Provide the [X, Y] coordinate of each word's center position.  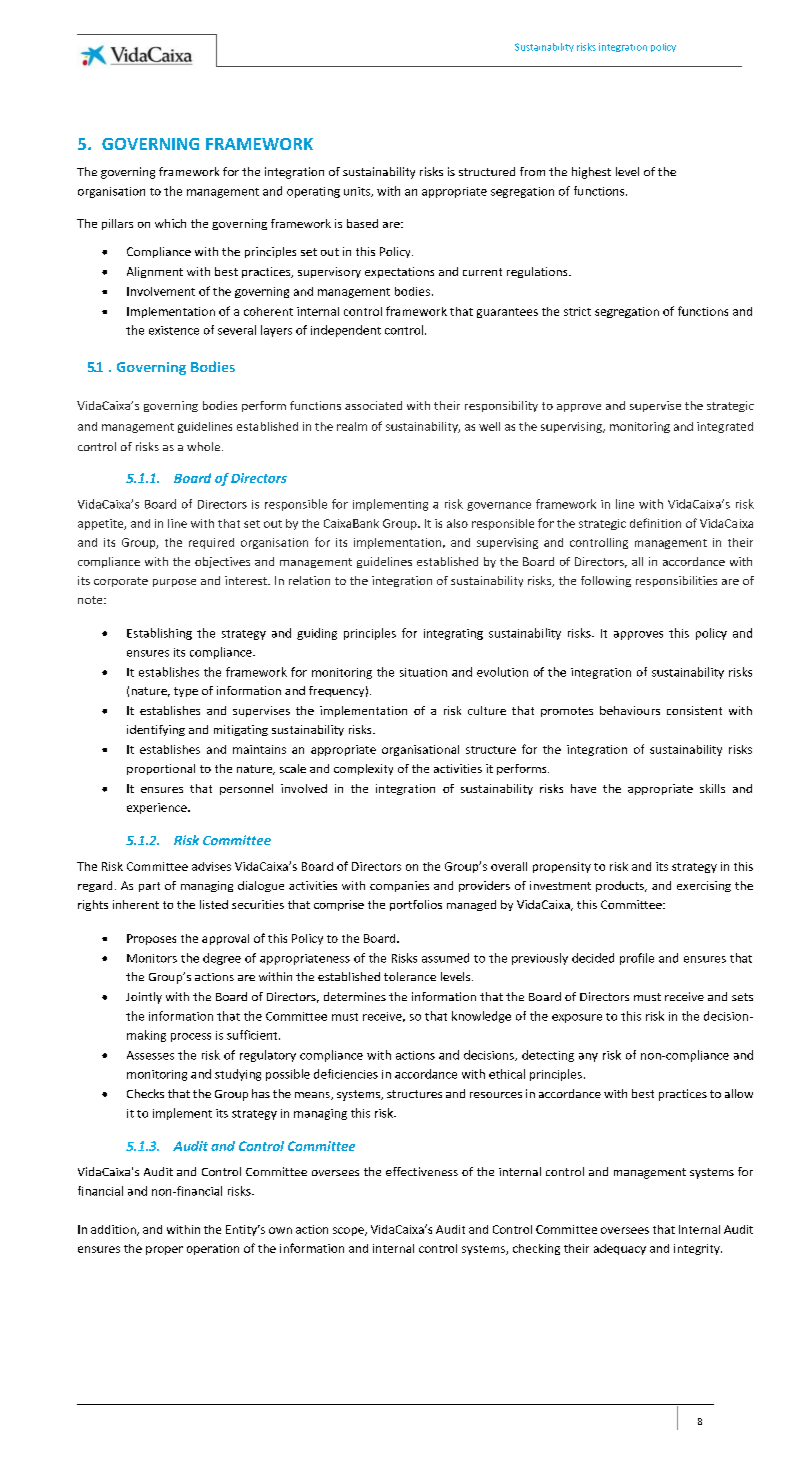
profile [637, 959]
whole [205, 446]
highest [591, 173]
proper [164, 1250]
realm [352, 426]
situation [423, 672]
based [362, 223]
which [170, 223]
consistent [694, 710]
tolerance [410, 976]
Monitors [152, 958]
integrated [725, 427]
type [186, 692]
